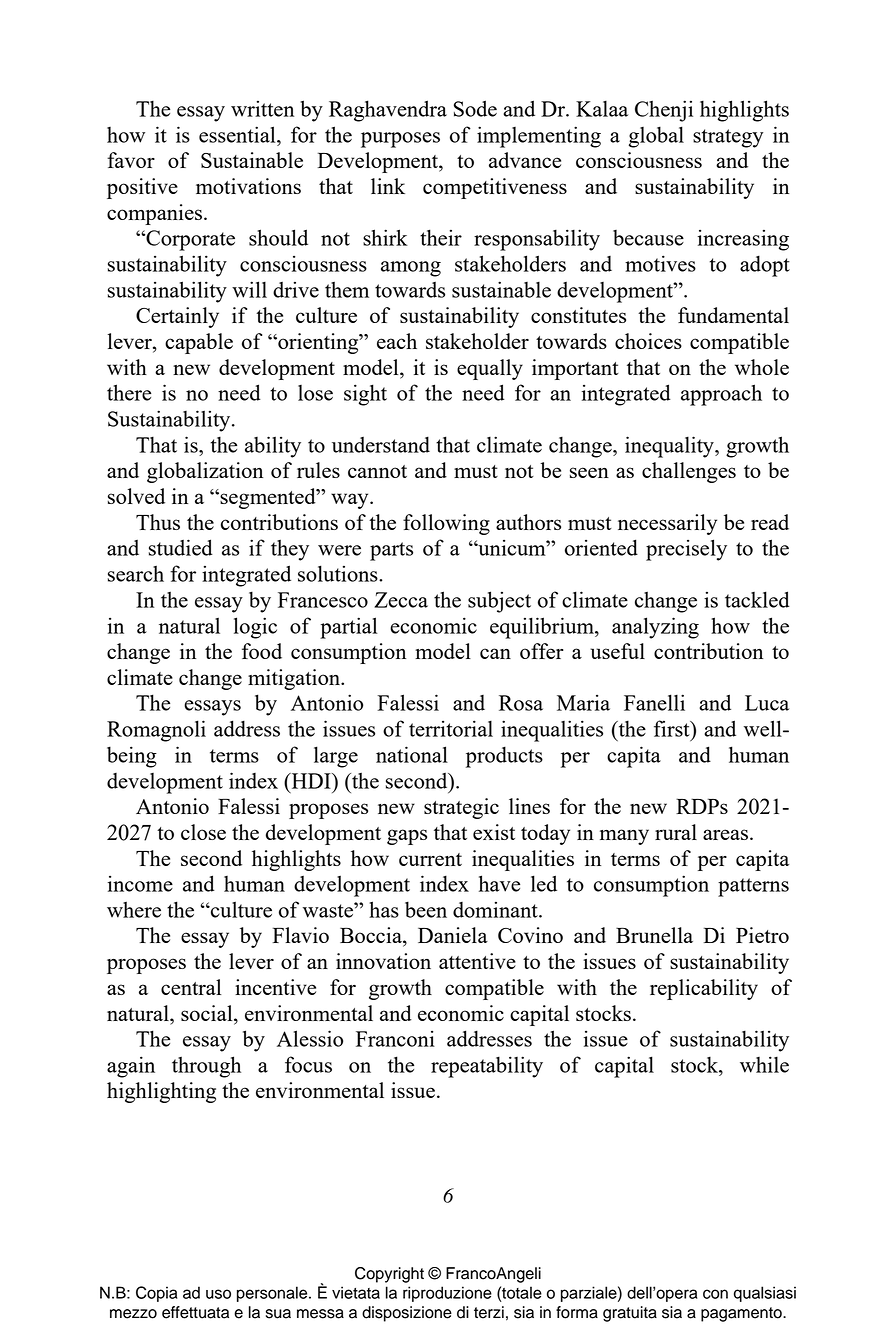  I want to click on strategy, so click(728, 138).
